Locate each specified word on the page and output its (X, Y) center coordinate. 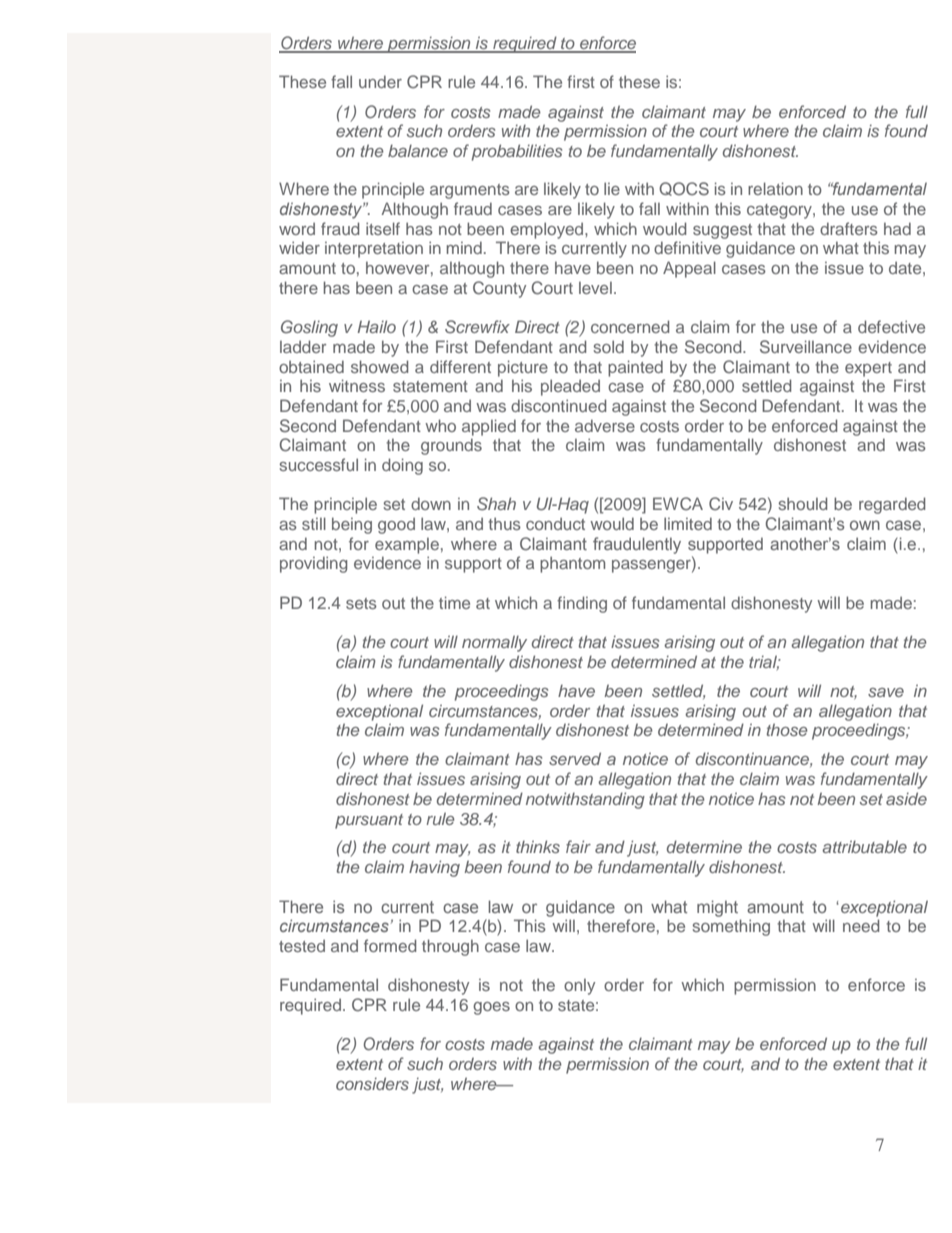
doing (402, 466)
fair (578, 846)
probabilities (517, 152)
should (802, 503)
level (595, 288)
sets (361, 603)
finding (582, 604)
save (886, 692)
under (380, 81)
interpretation (374, 250)
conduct (555, 523)
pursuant (369, 821)
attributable (864, 846)
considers (372, 1083)
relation (775, 188)
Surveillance (806, 347)
